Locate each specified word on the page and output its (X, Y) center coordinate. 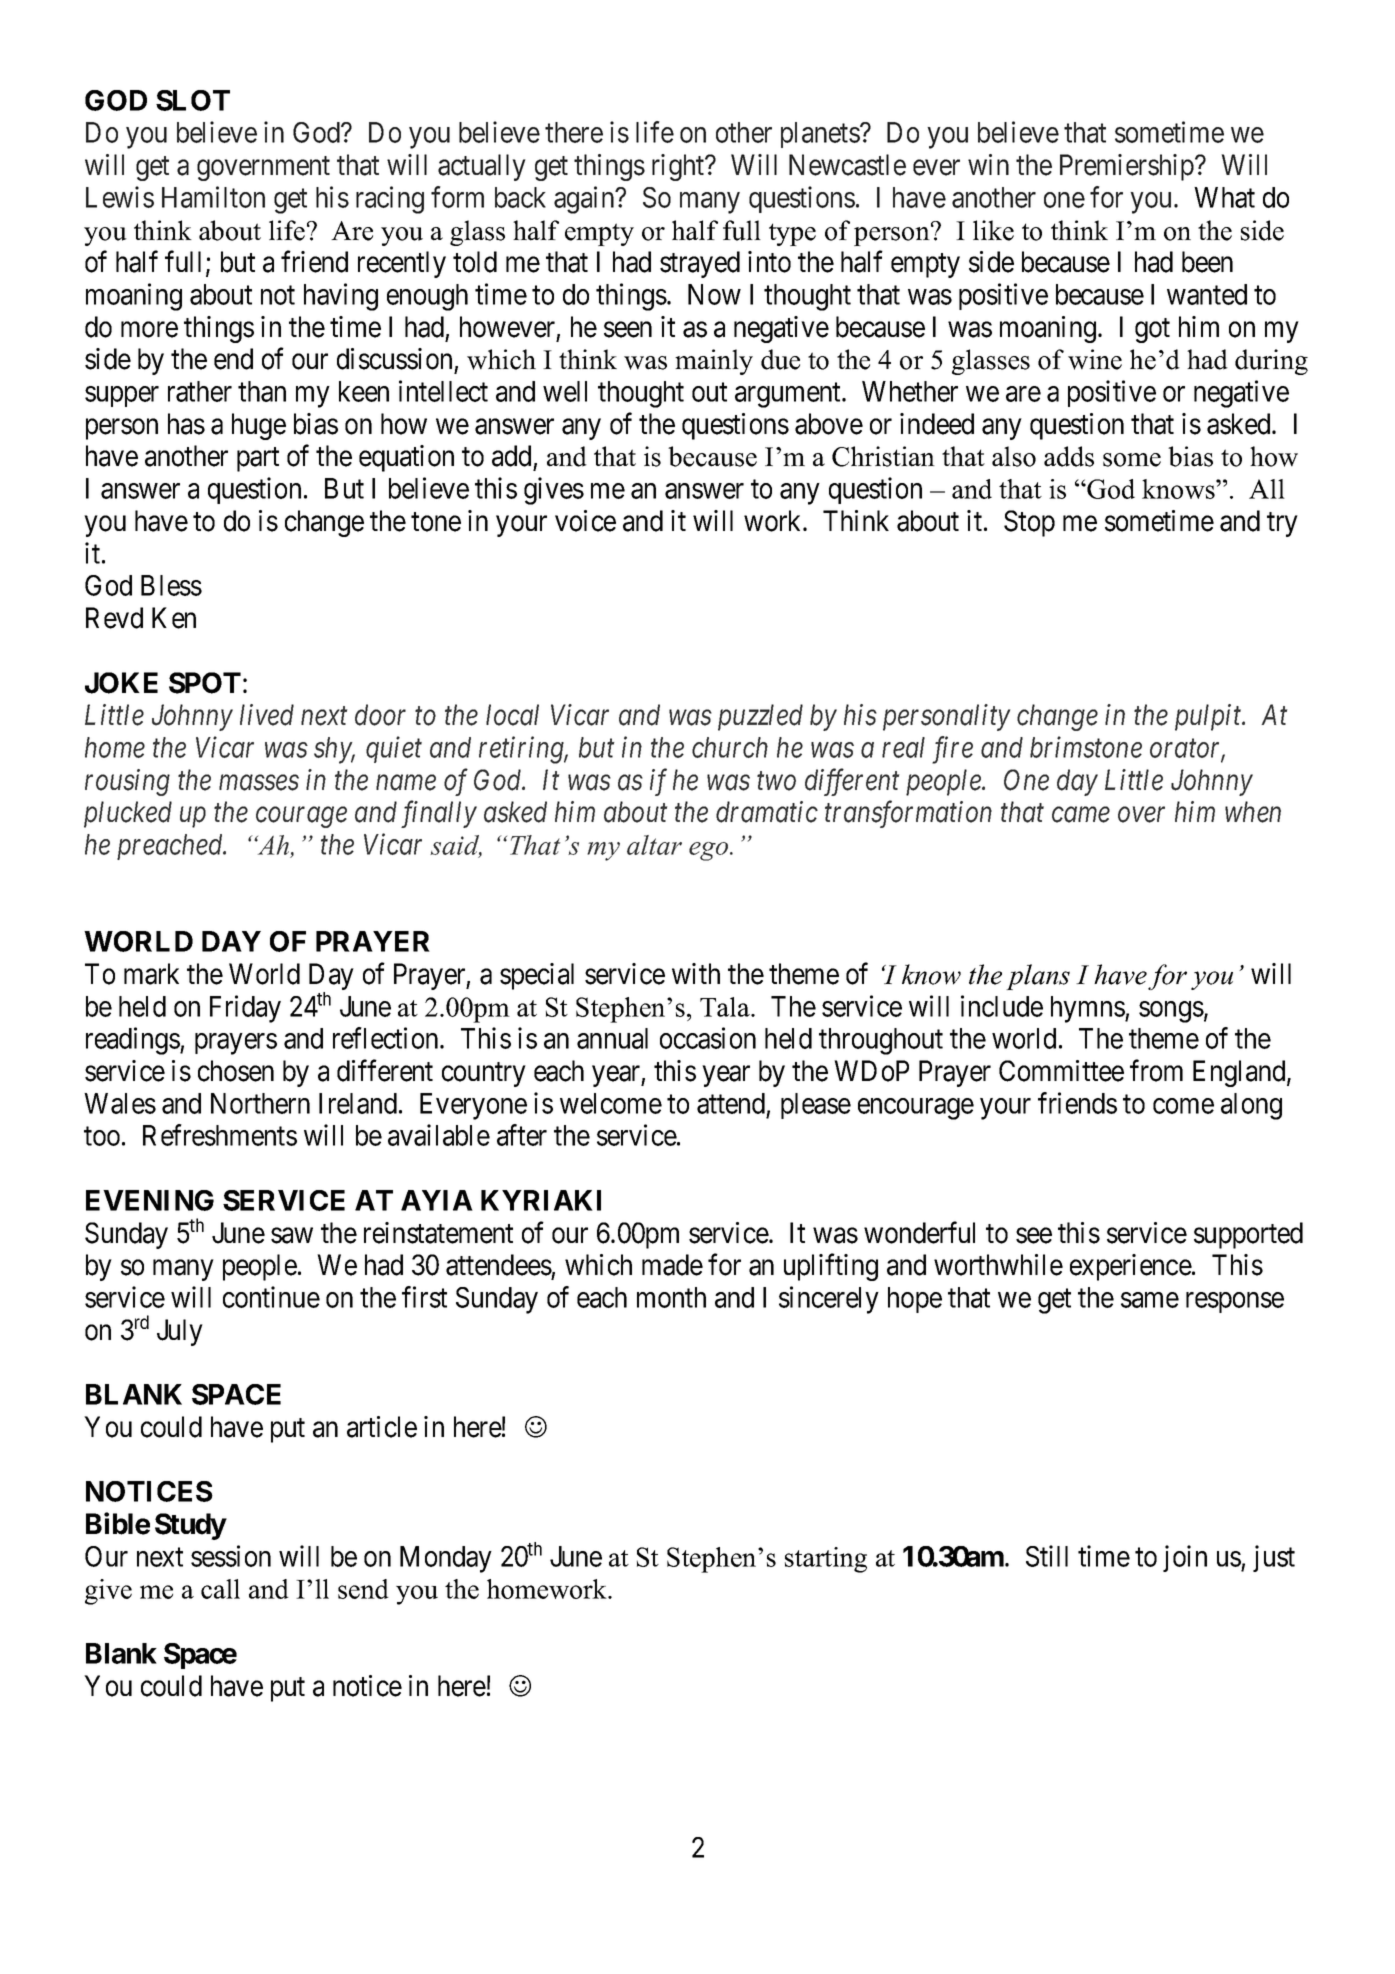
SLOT (193, 100)
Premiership (1128, 167)
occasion (708, 1038)
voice (585, 521)
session (231, 1556)
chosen (236, 1071)
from (1156, 1071)
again (585, 200)
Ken (174, 618)
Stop (1029, 523)
